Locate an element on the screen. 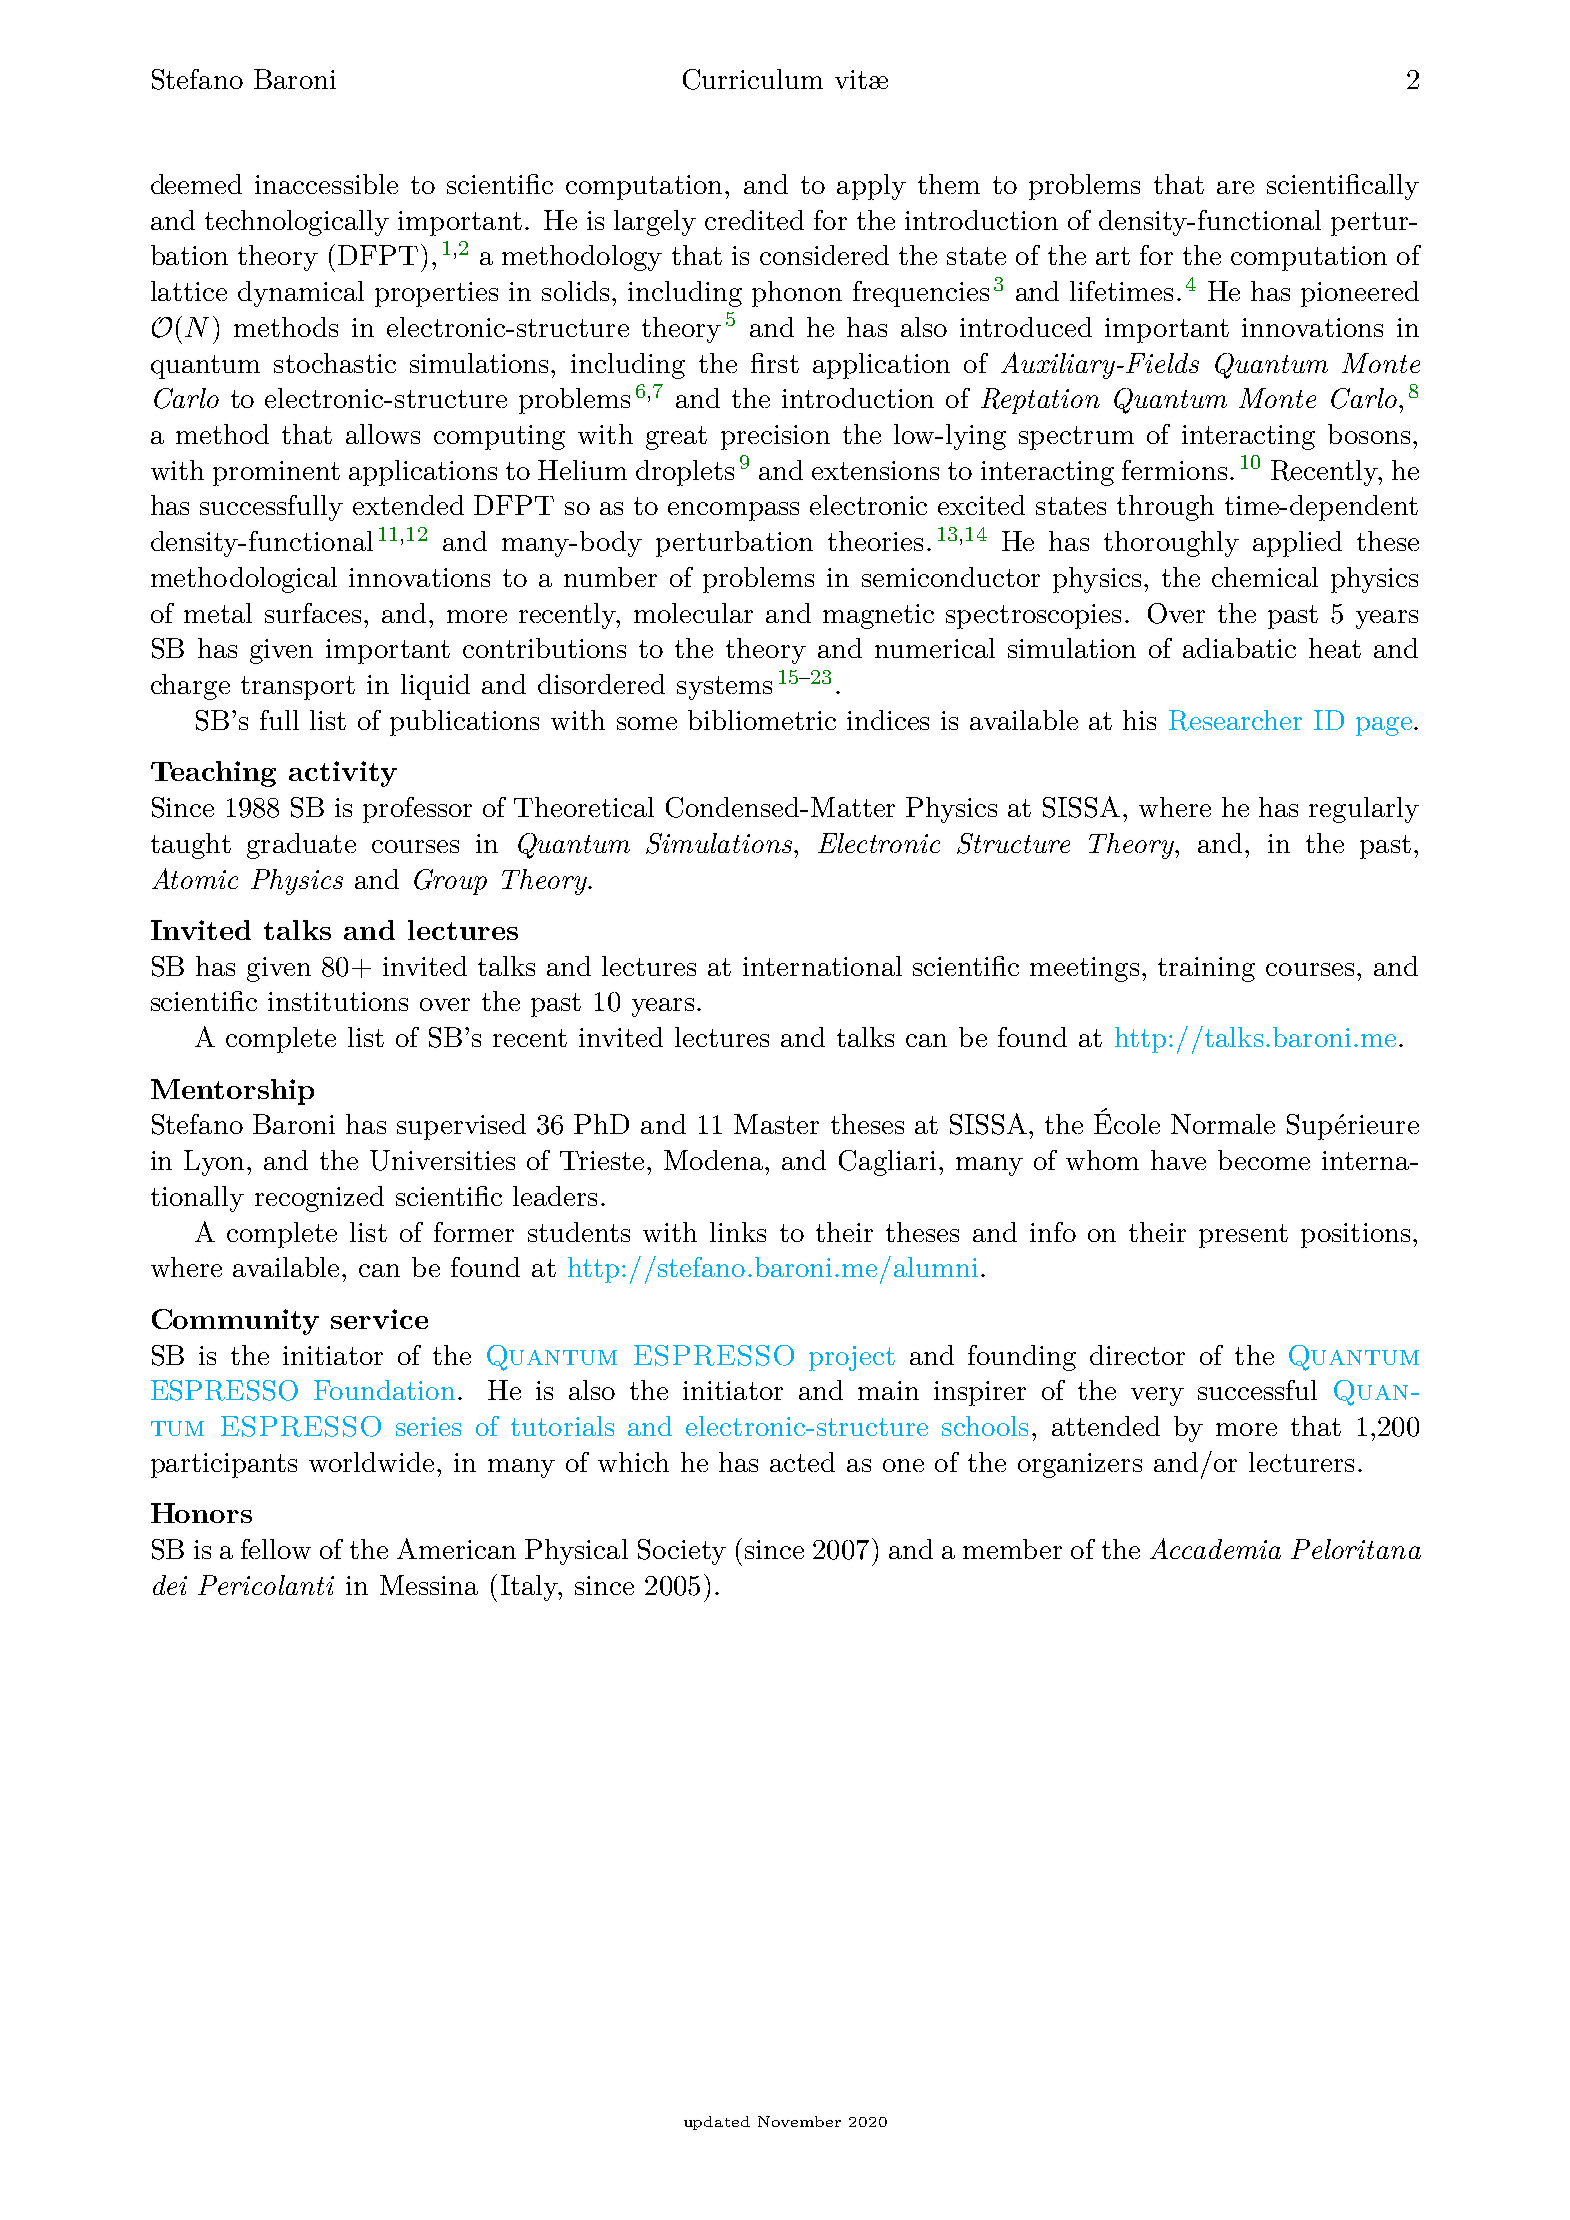  Master is located at coordinates (776, 1124).
